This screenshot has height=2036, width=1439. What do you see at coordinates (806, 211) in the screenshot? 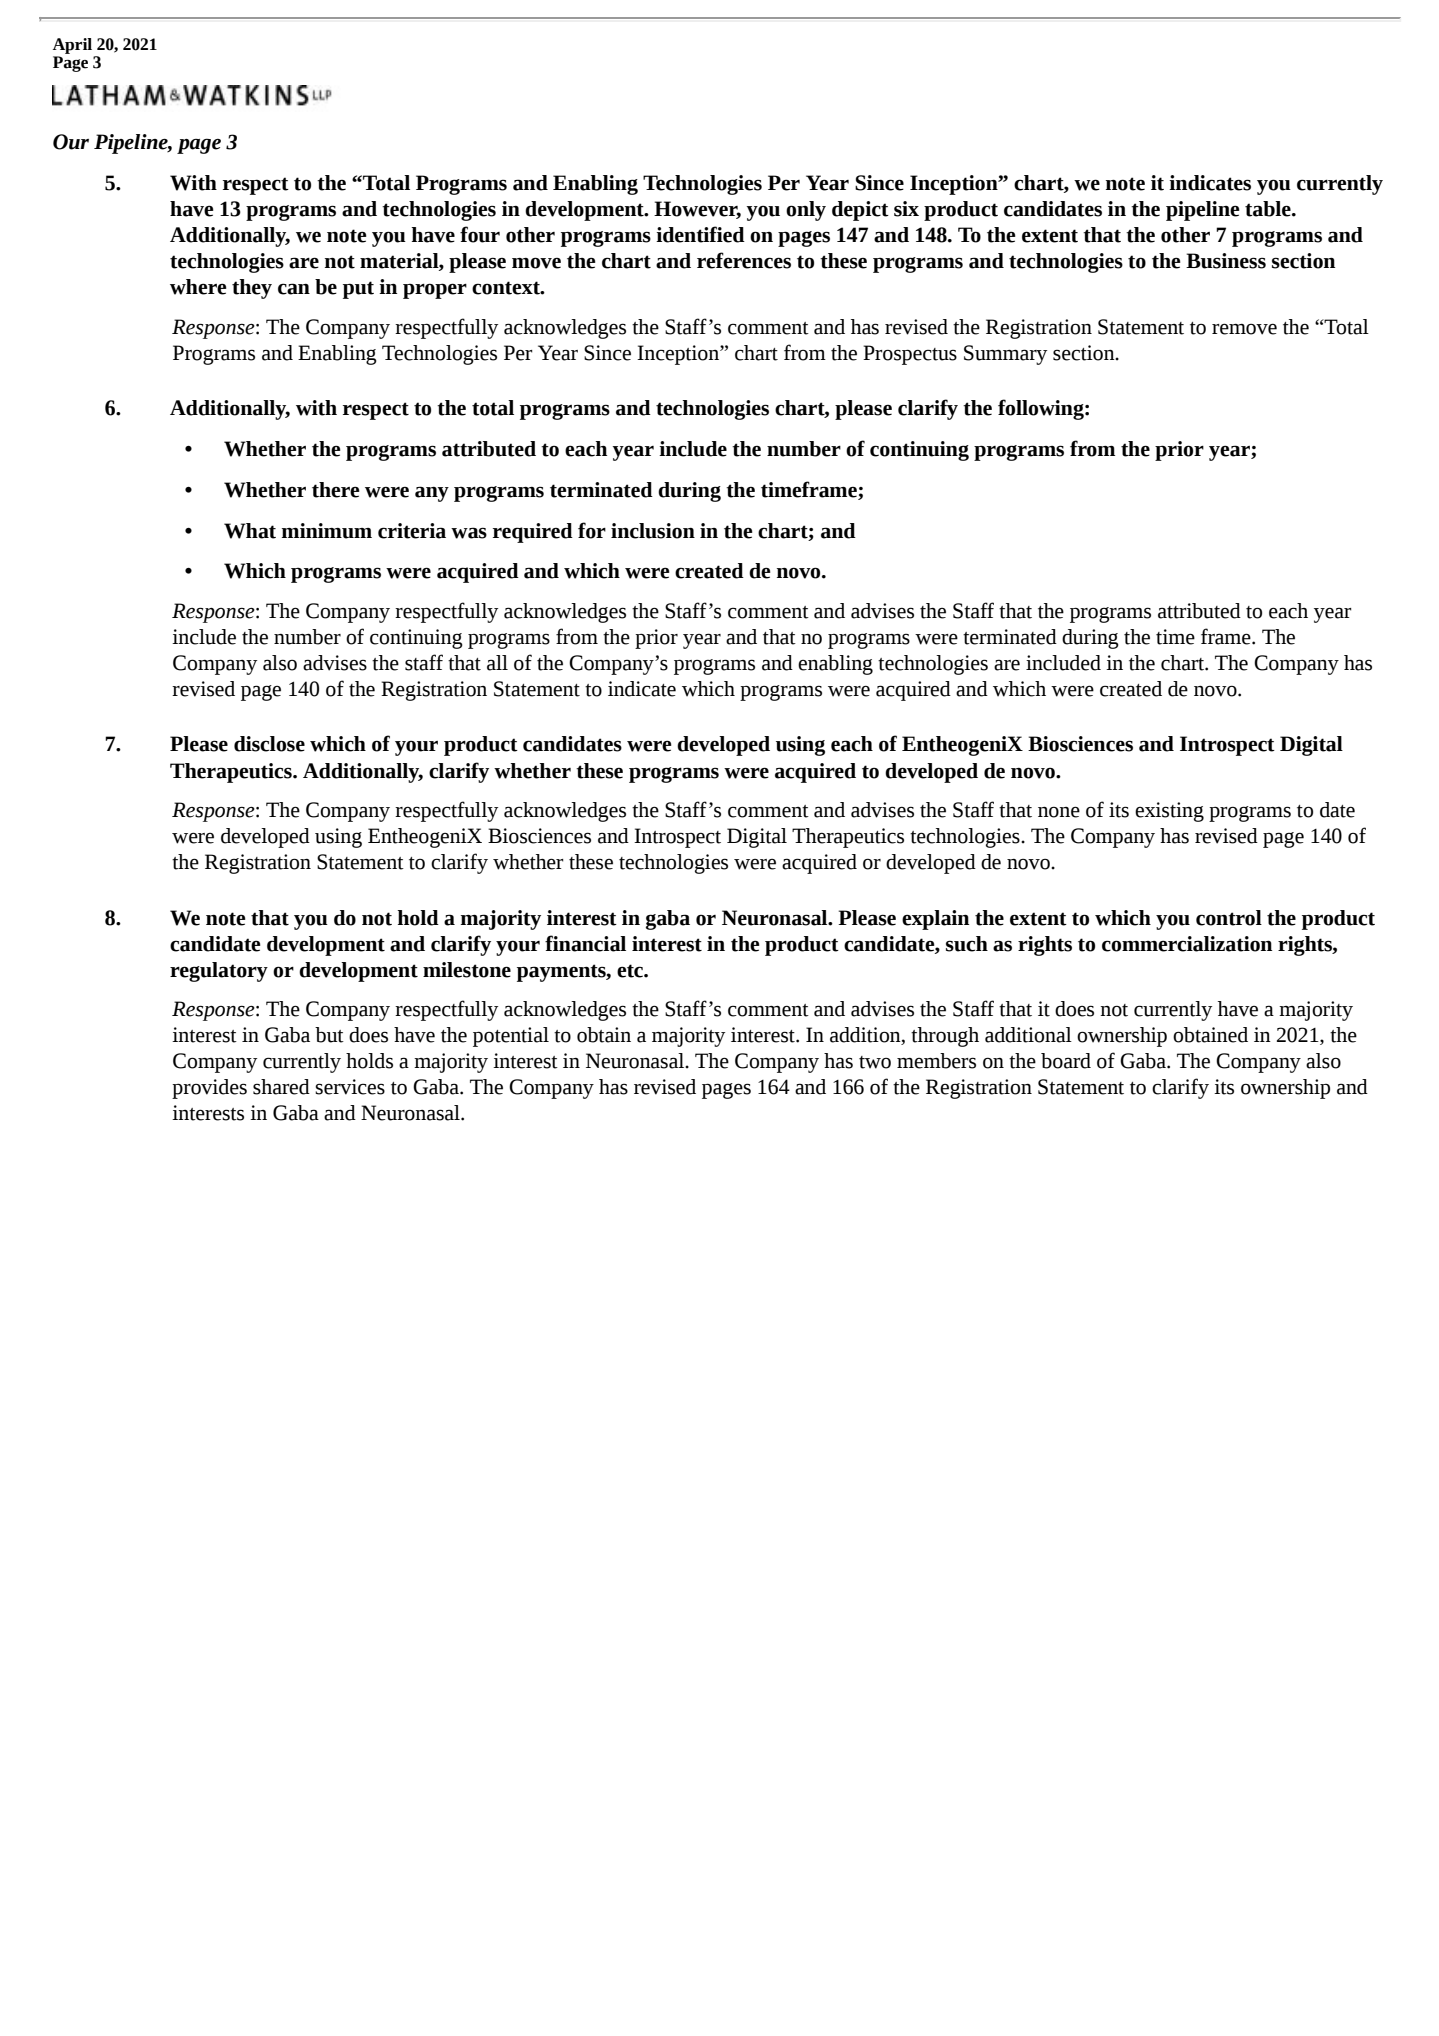
I see `only` at bounding box center [806, 211].
